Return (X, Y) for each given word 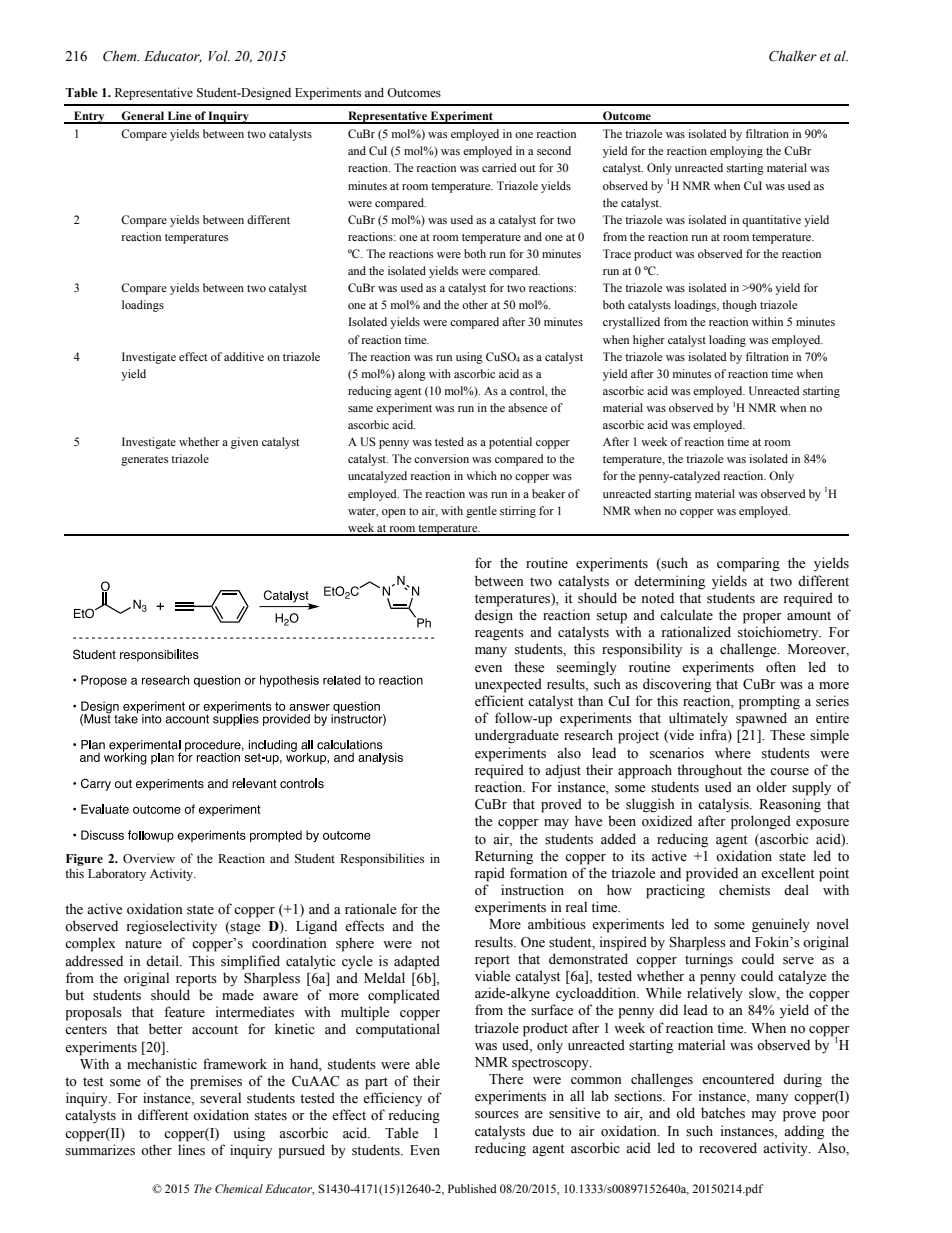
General (143, 117)
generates (144, 461)
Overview (149, 858)
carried (499, 167)
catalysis (724, 805)
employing (736, 152)
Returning (504, 857)
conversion (441, 458)
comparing (748, 564)
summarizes (100, 1150)
